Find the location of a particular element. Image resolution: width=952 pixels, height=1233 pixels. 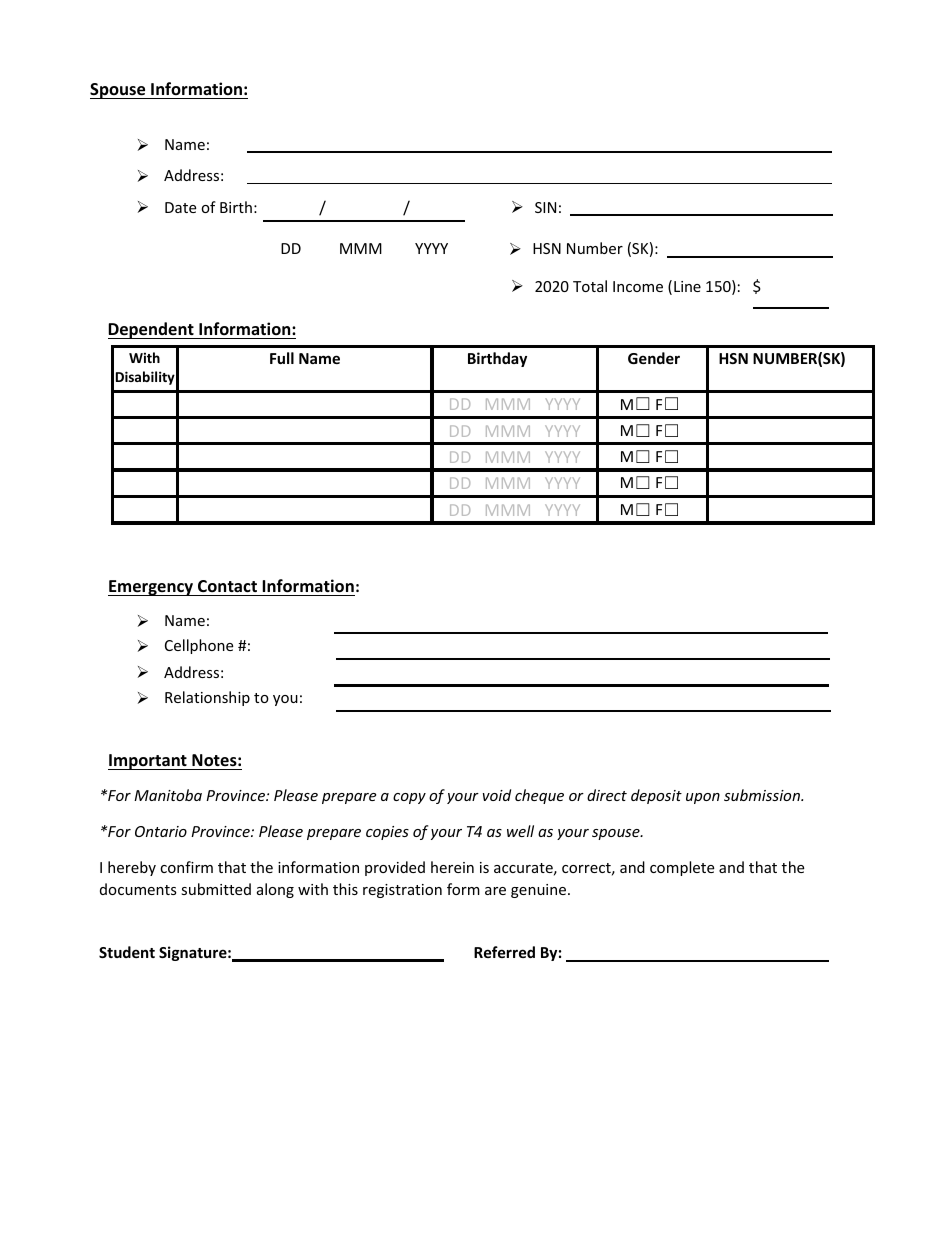

Contact is located at coordinates (227, 588).
